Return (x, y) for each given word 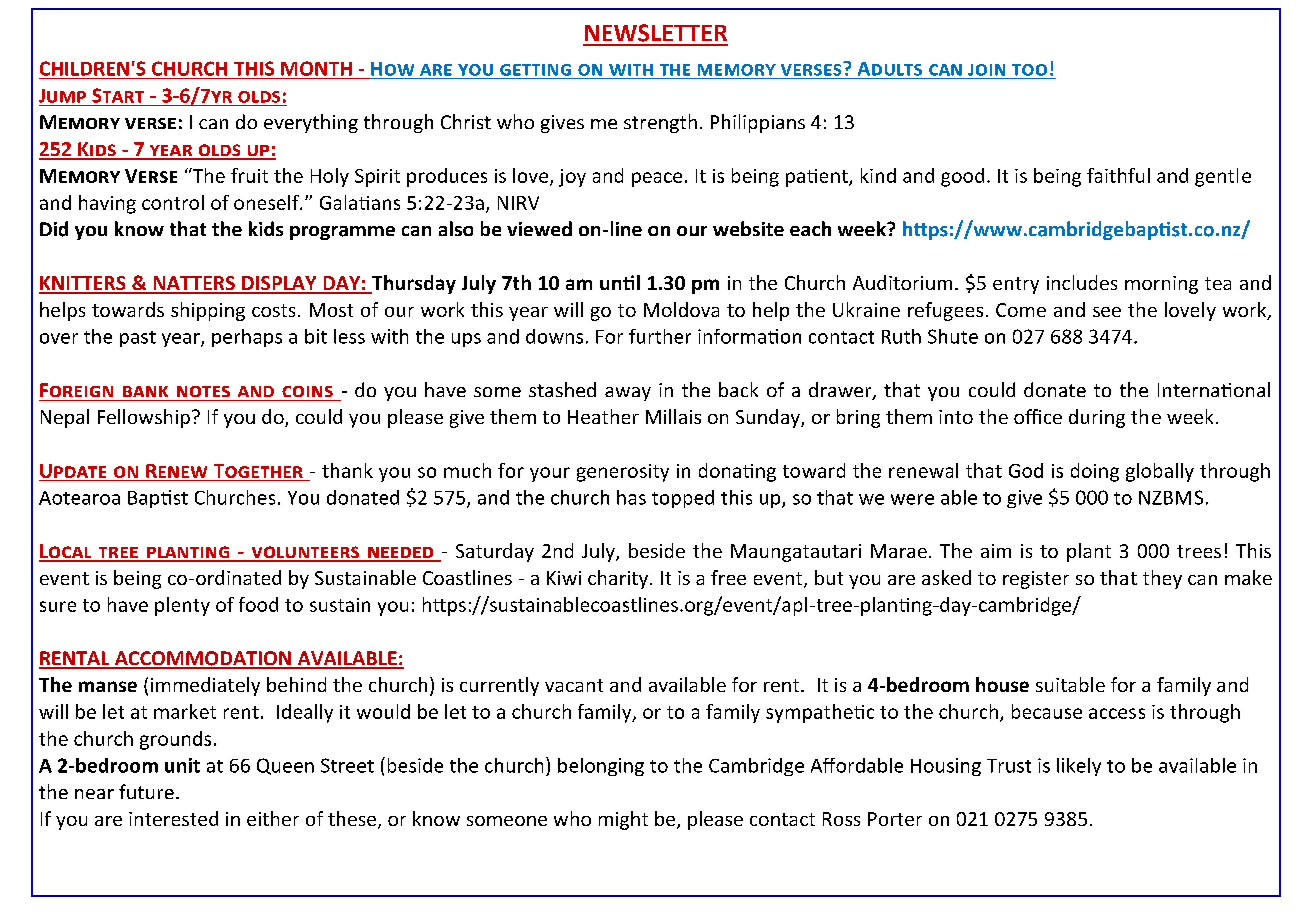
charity (619, 579)
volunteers (305, 553)
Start (118, 95)
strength (660, 123)
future (146, 791)
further (660, 336)
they (1162, 579)
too (1029, 70)
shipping (208, 311)
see (1107, 312)
